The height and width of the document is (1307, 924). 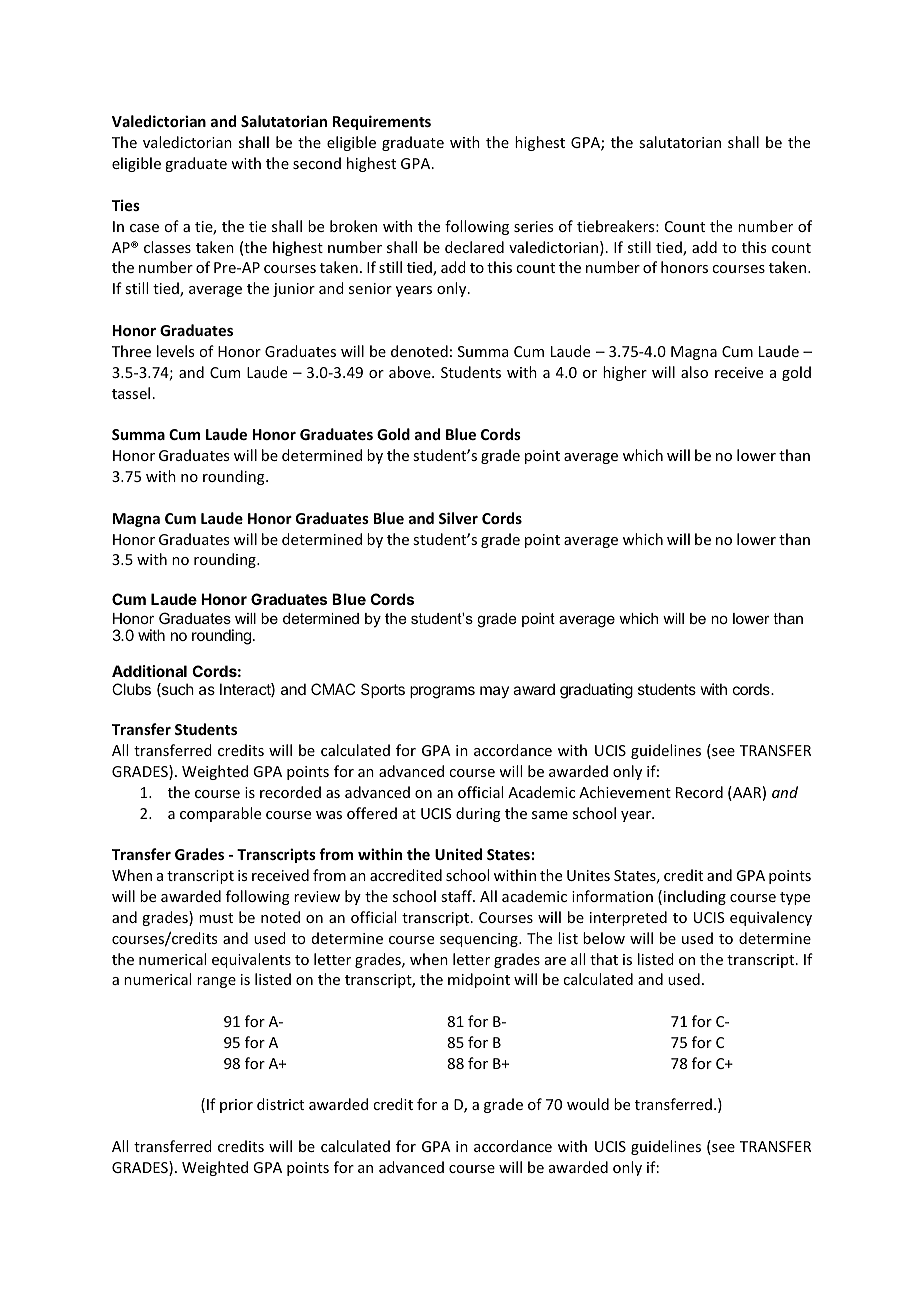 I want to click on Silver, so click(x=458, y=518).
